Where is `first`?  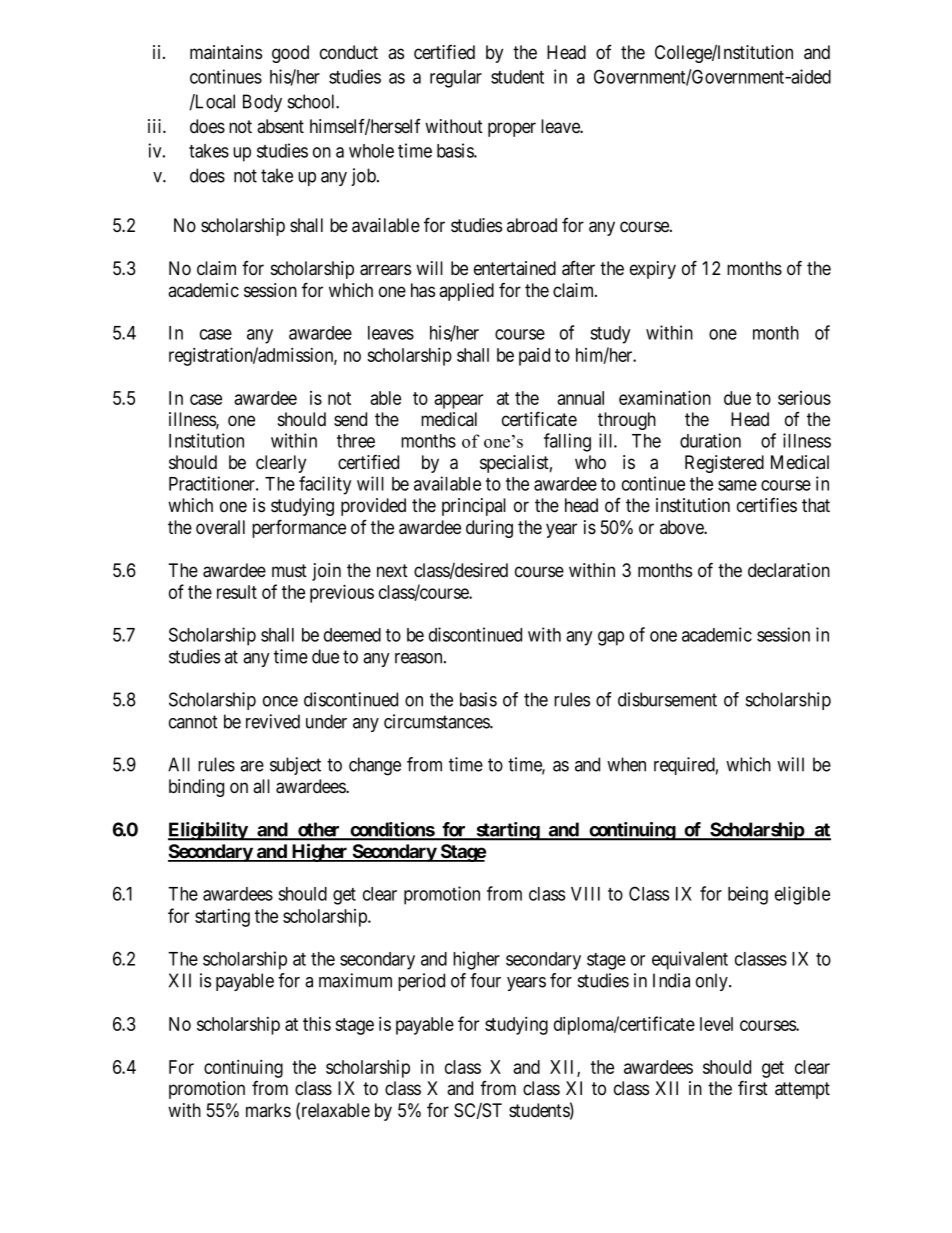
first is located at coordinates (753, 1088).
